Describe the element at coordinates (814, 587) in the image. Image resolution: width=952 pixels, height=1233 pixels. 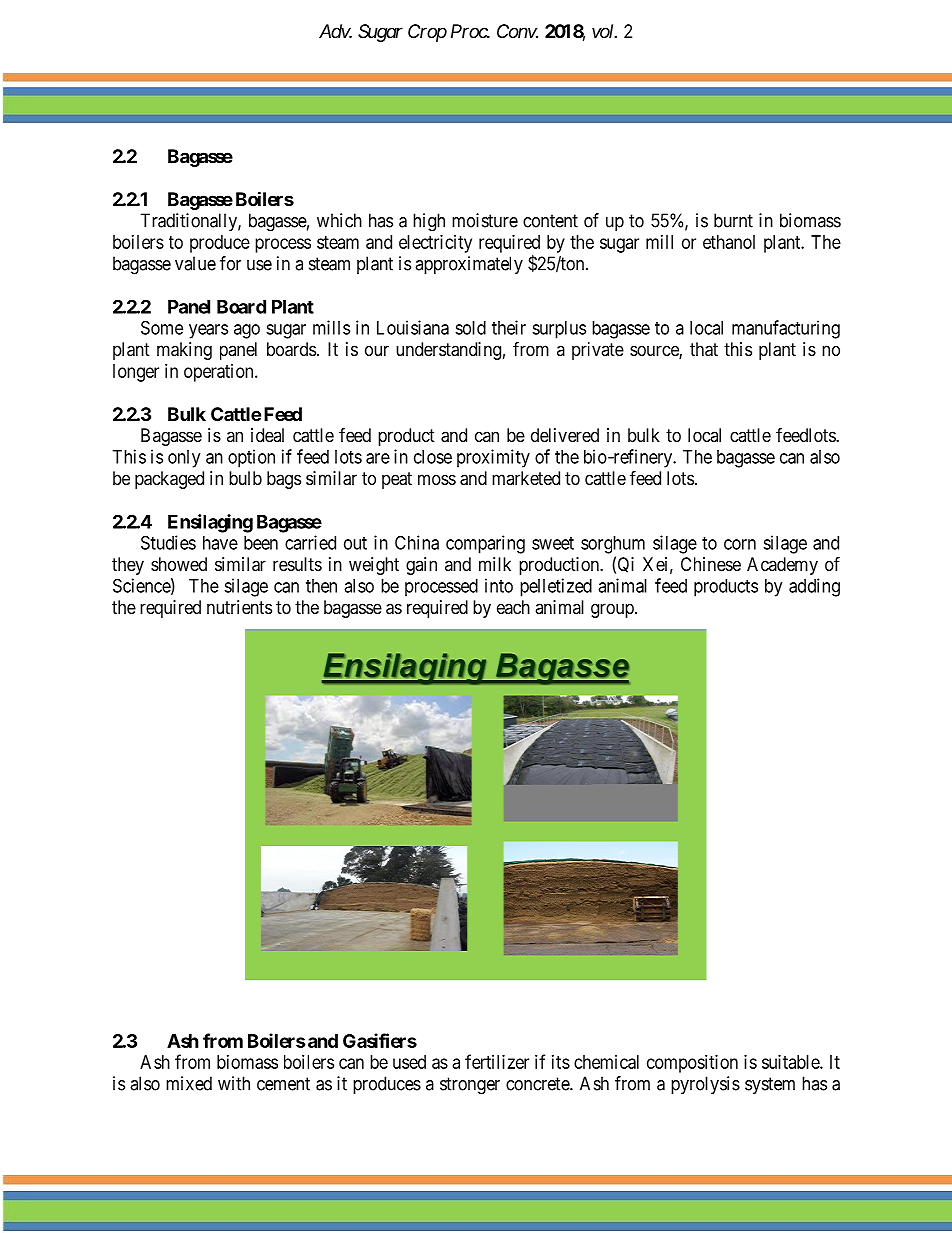
I see `adding` at that location.
